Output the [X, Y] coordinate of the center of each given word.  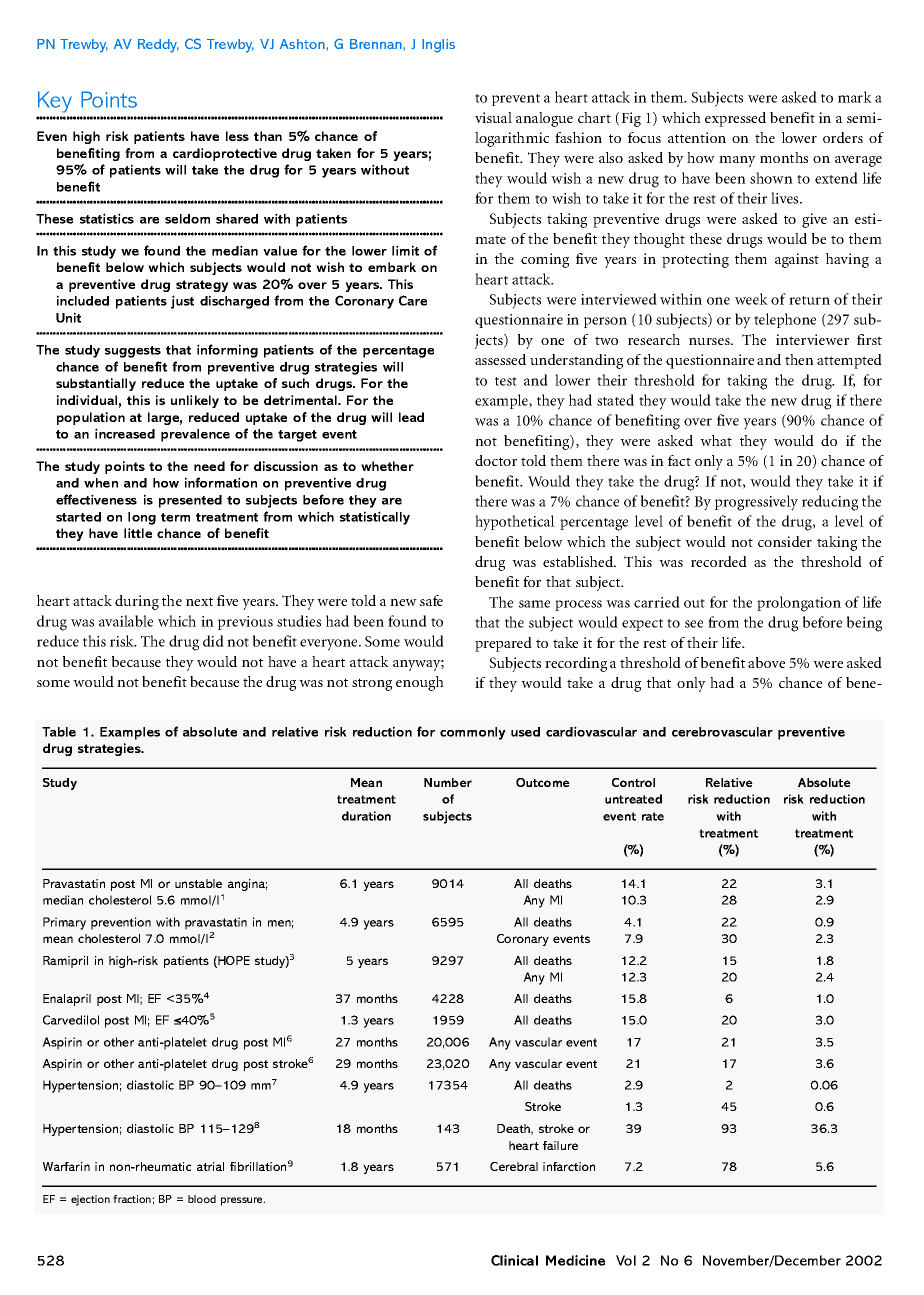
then [799, 359]
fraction [133, 1199]
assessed [500, 359]
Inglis [438, 46]
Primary [64, 923]
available [126, 621]
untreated [633, 799]
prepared [503, 644]
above [766, 662]
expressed [735, 119]
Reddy [158, 46]
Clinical [514, 1260]
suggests [133, 352]
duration [366, 816]
